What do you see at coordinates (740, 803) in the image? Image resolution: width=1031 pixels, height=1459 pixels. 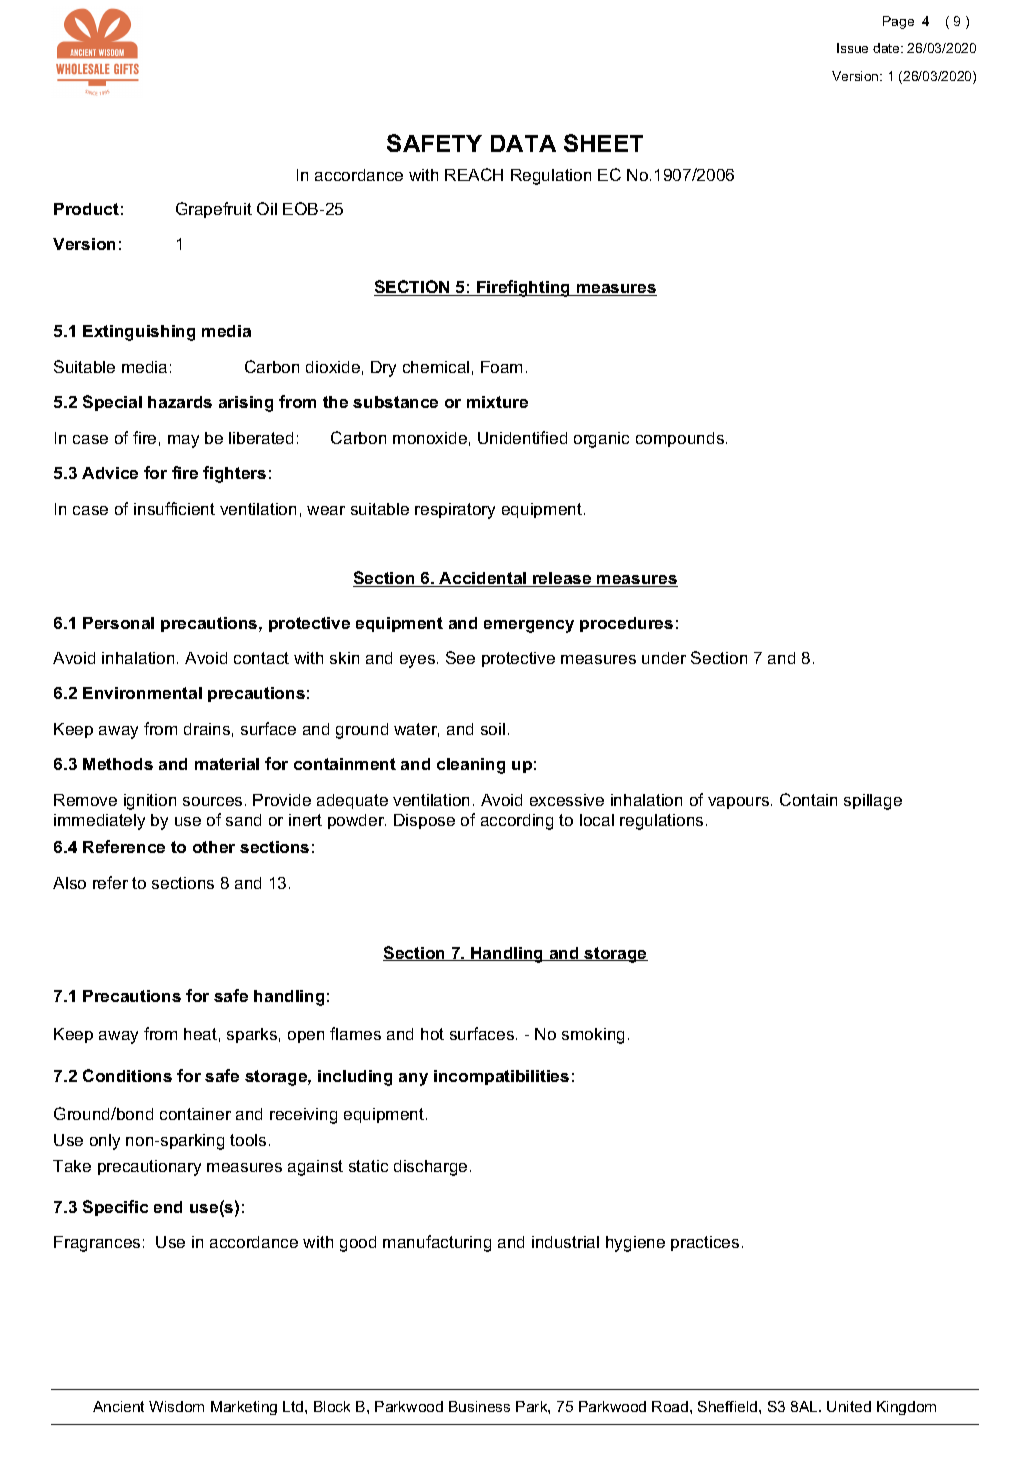 I see `vapours` at bounding box center [740, 803].
